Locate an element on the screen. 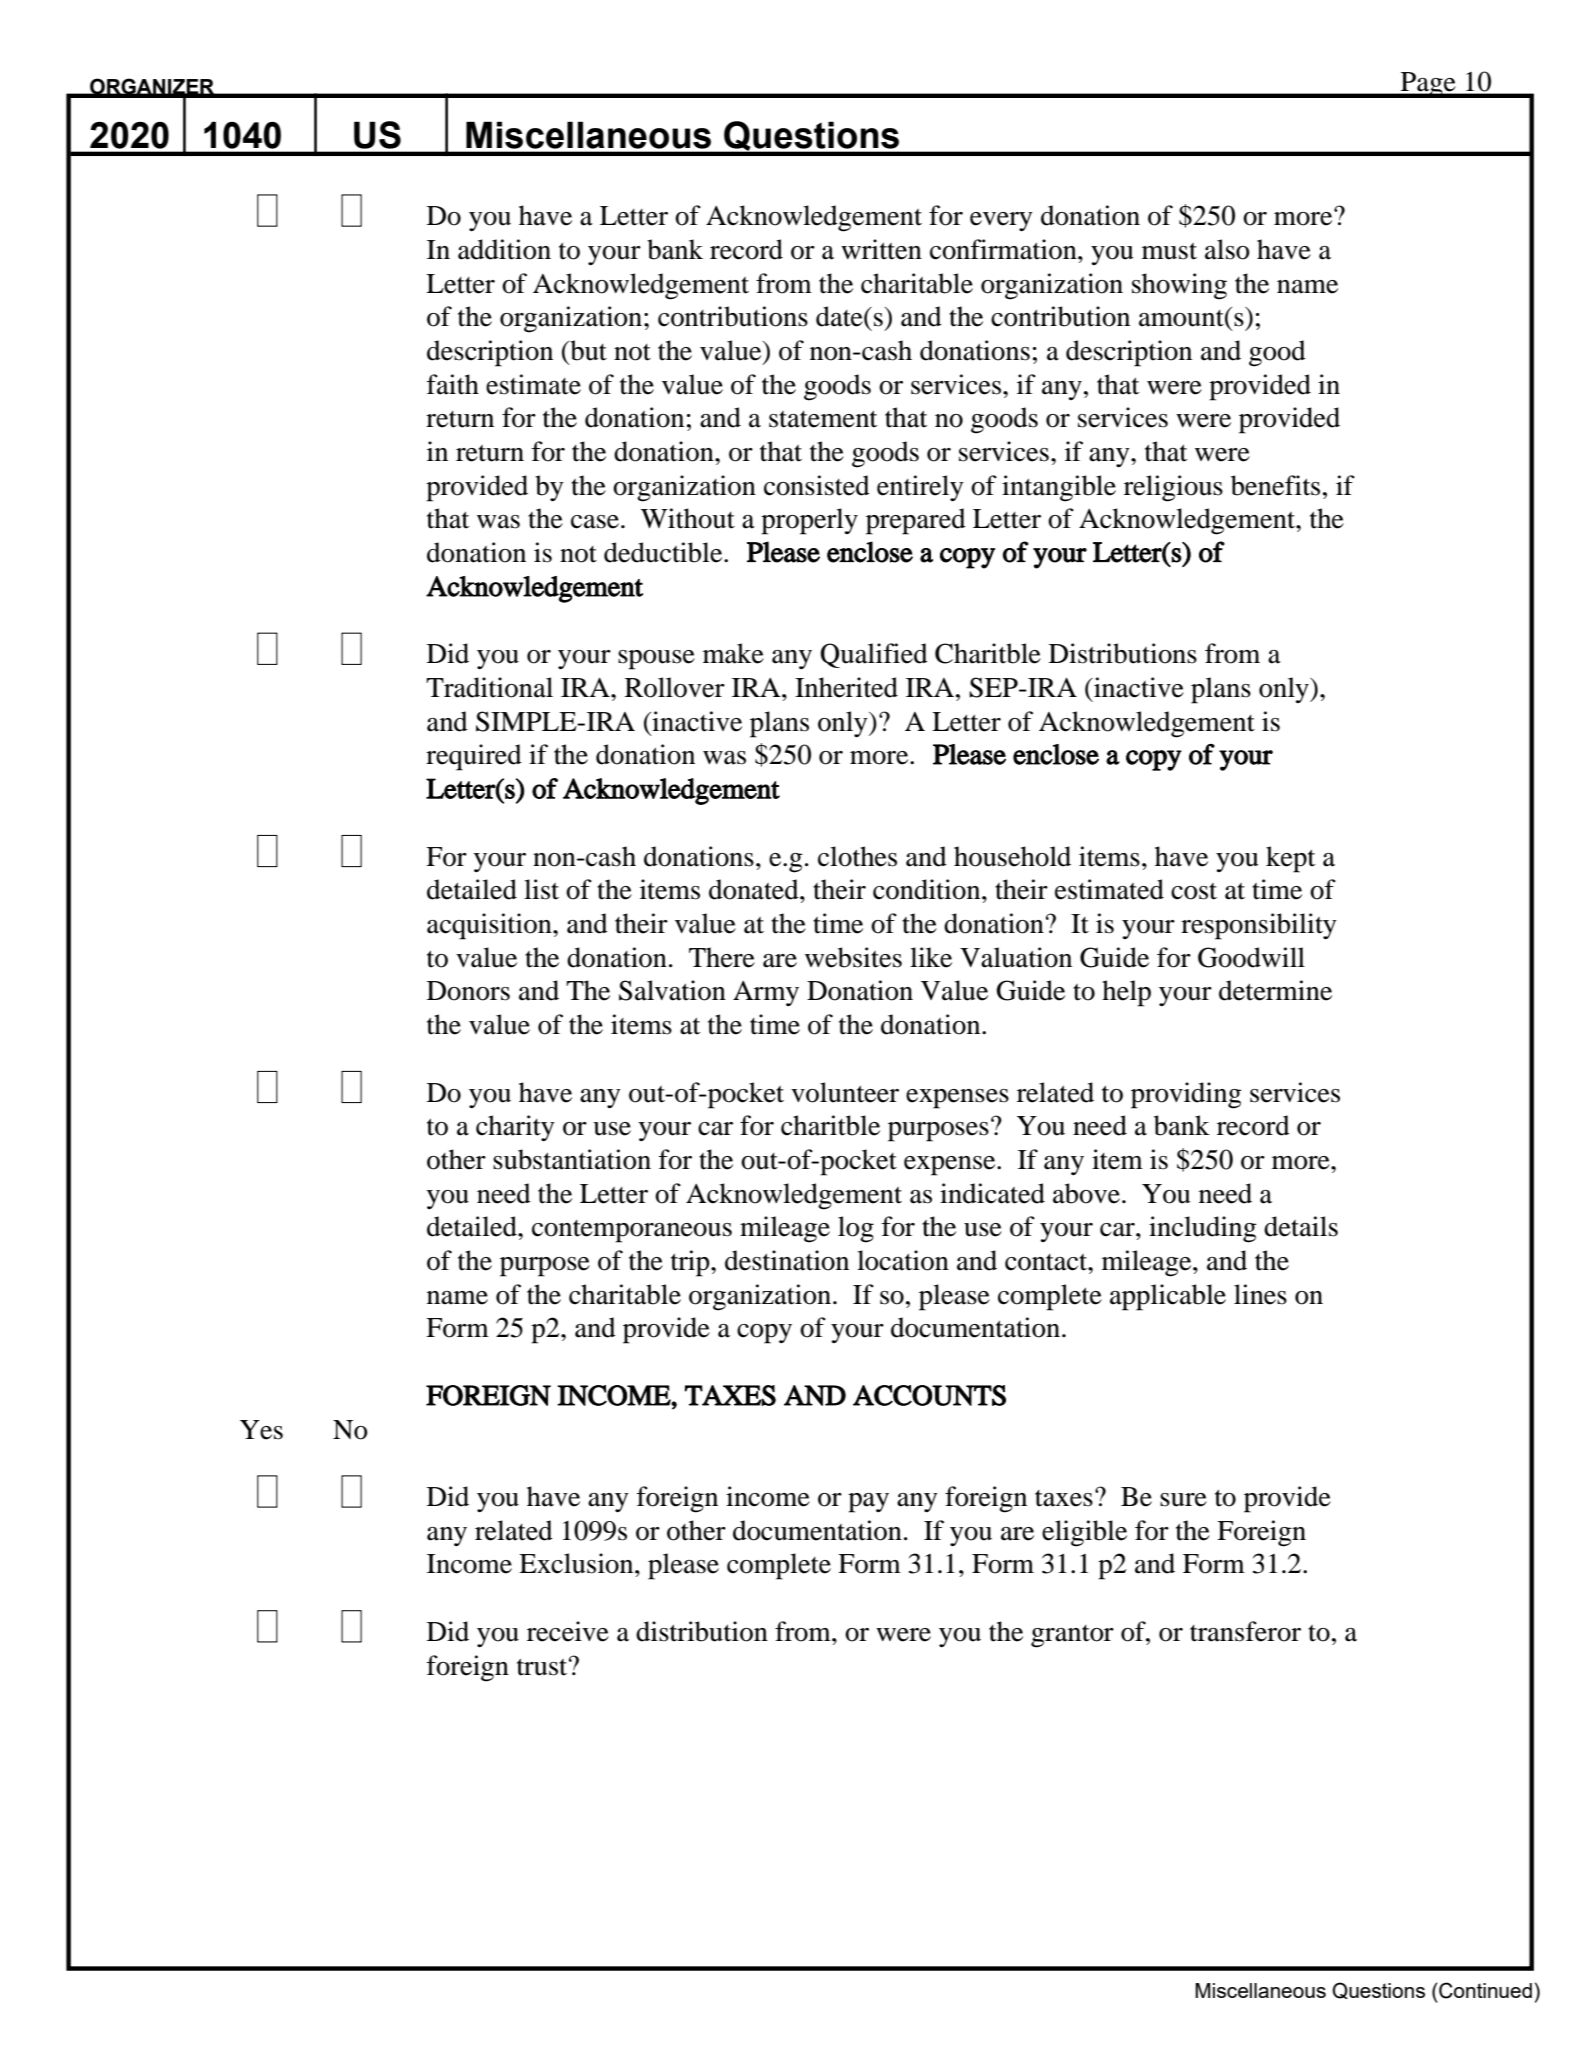 This screenshot has width=1592, height=2060. providing is located at coordinates (1186, 1095).
